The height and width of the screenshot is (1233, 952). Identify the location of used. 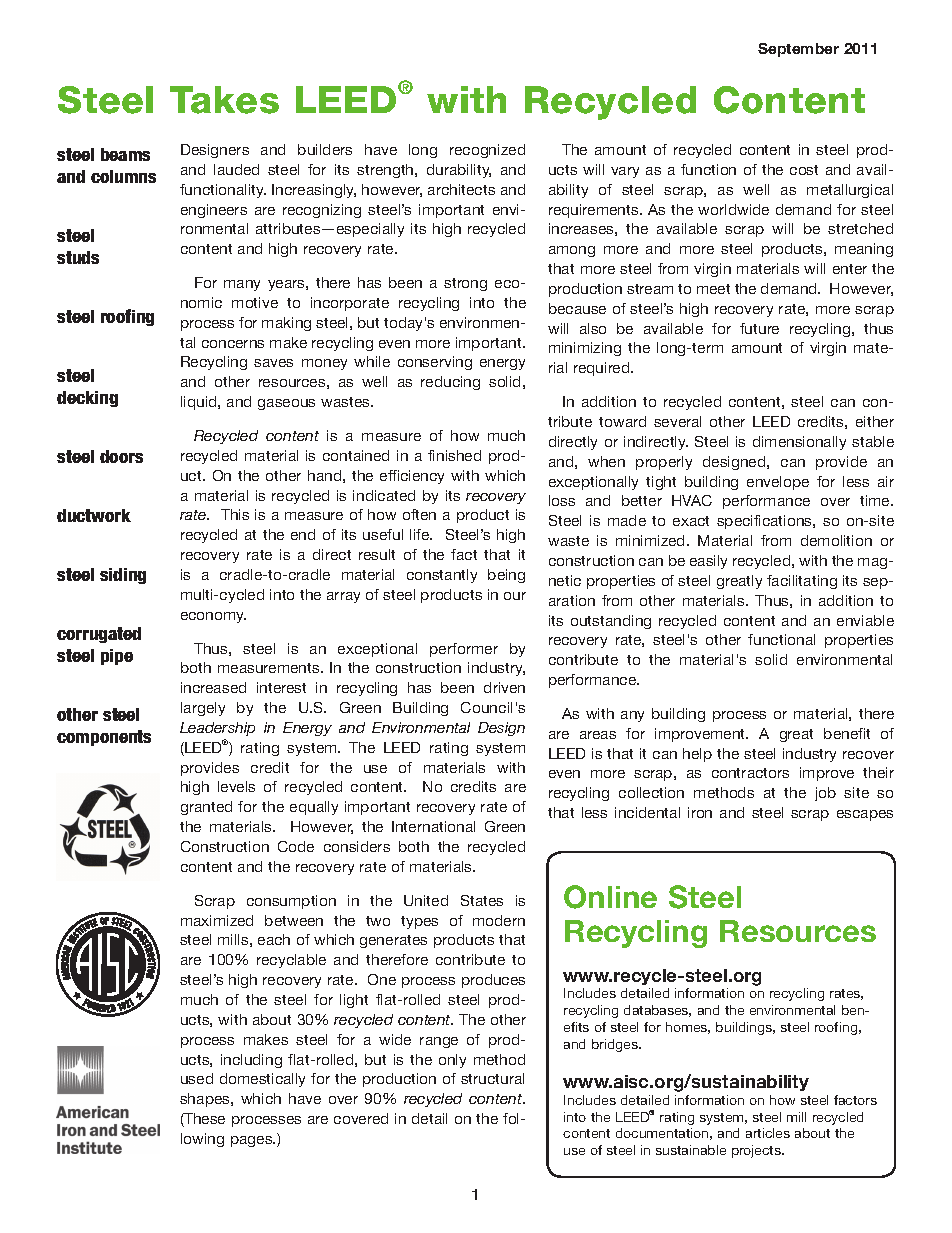
(197, 1078).
